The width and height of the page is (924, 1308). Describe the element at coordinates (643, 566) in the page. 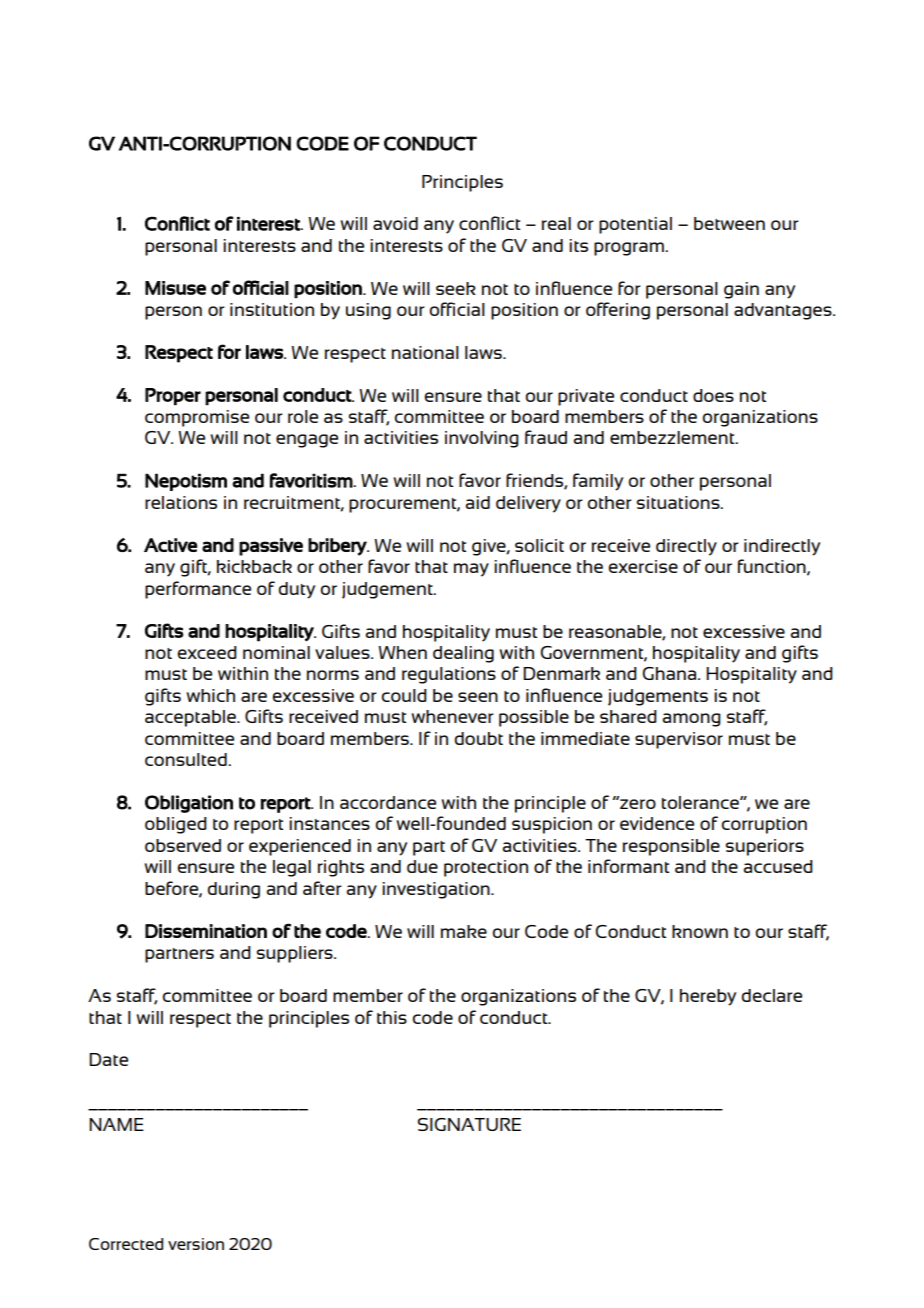

I see `exercise` at that location.
